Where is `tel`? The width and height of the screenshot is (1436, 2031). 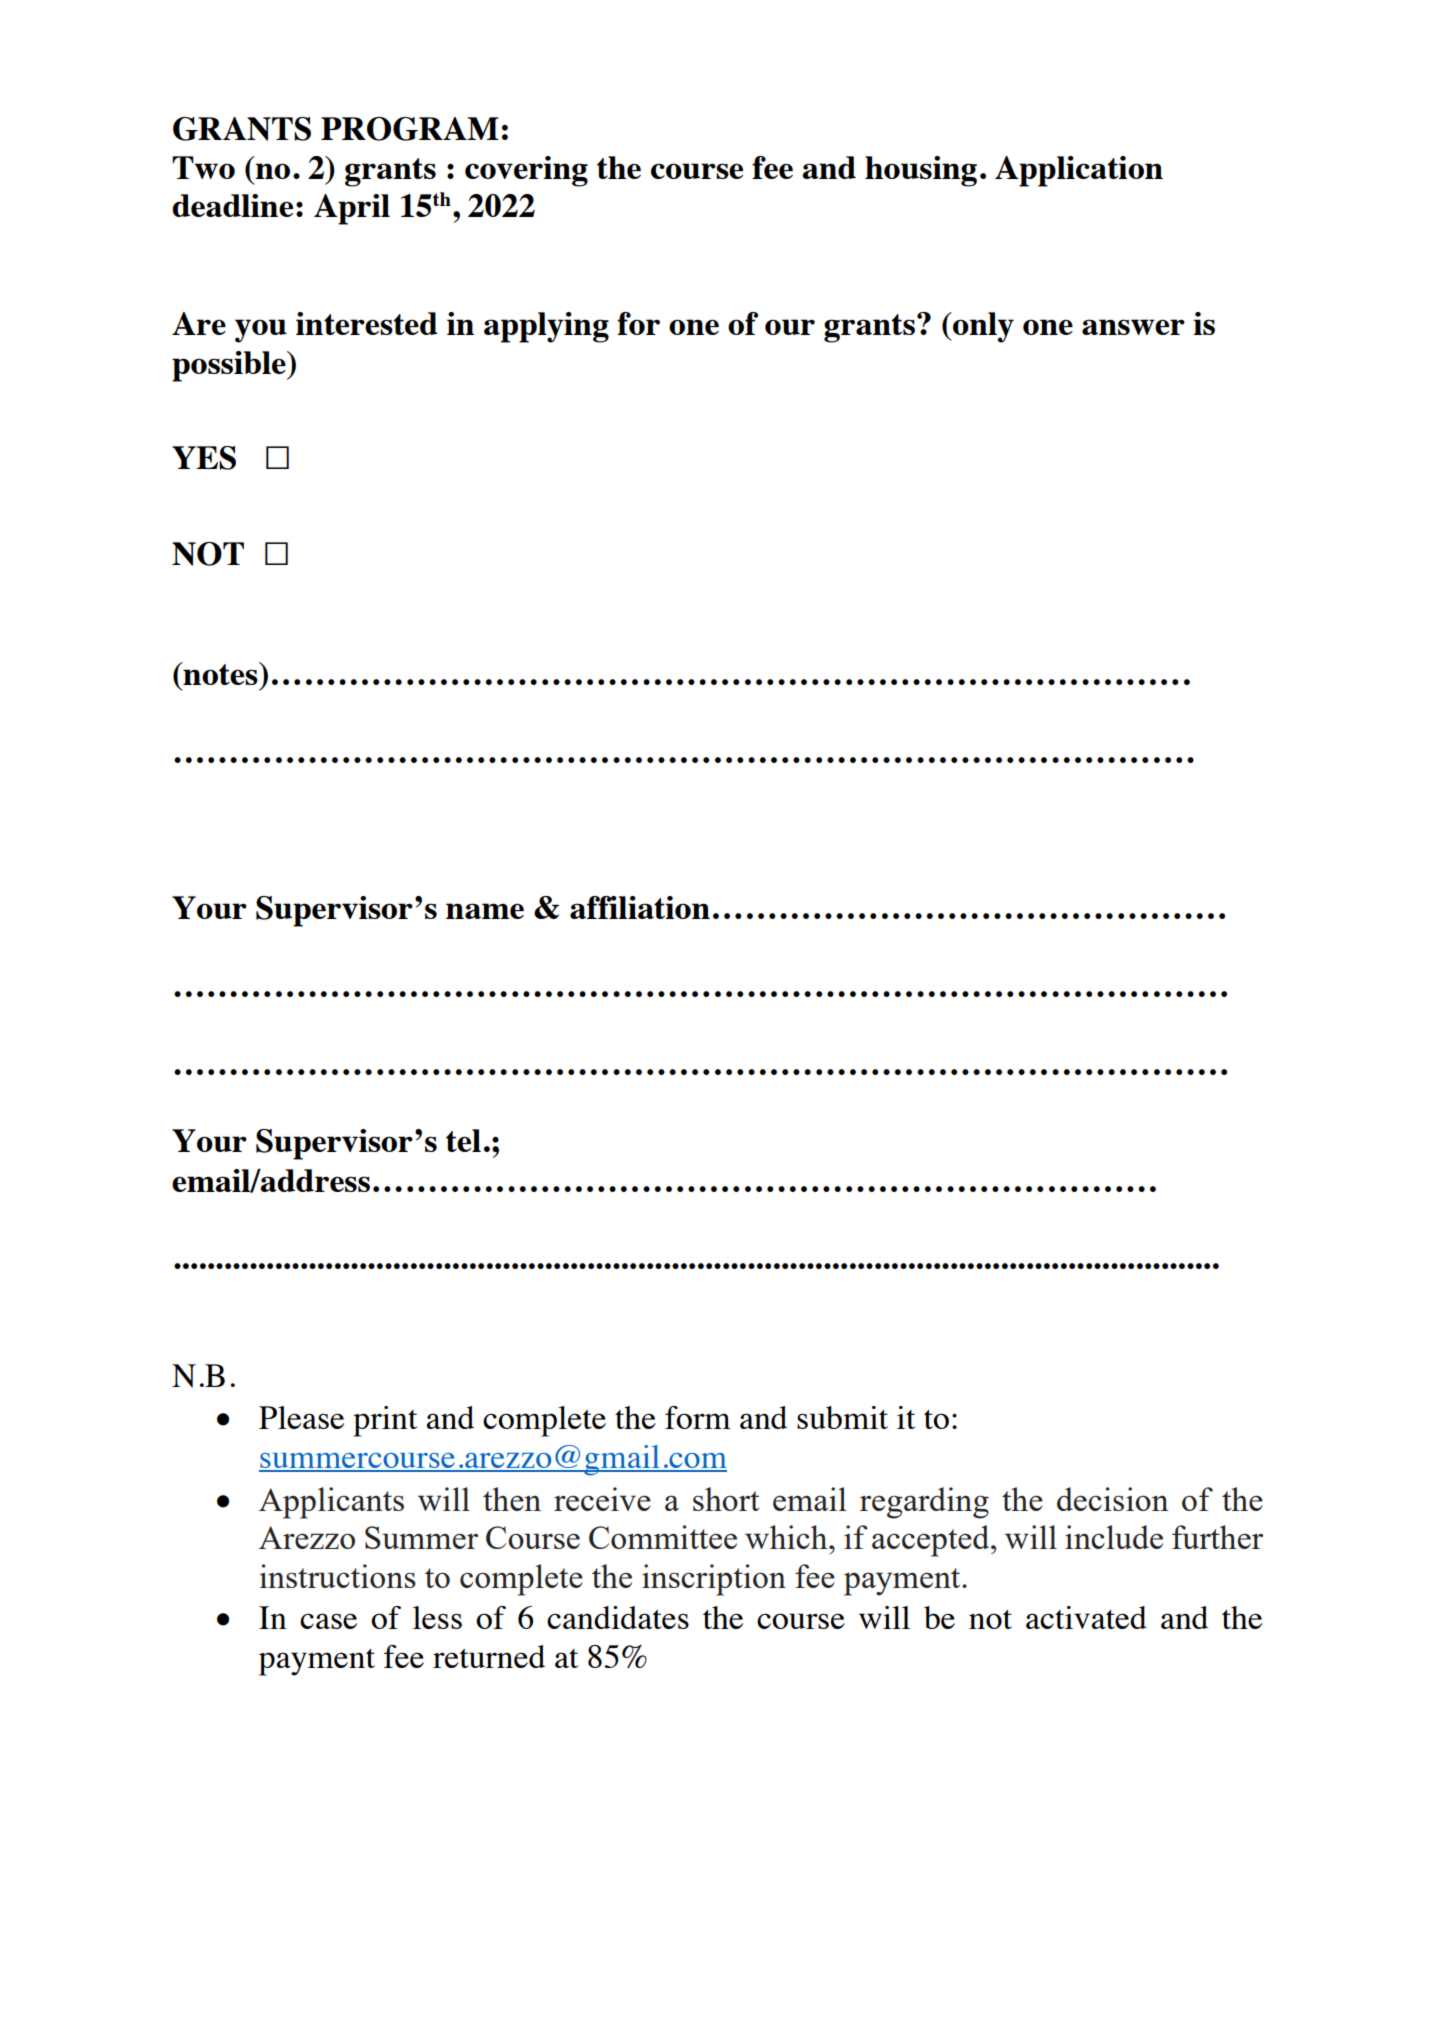
tel is located at coordinates (463, 1140).
